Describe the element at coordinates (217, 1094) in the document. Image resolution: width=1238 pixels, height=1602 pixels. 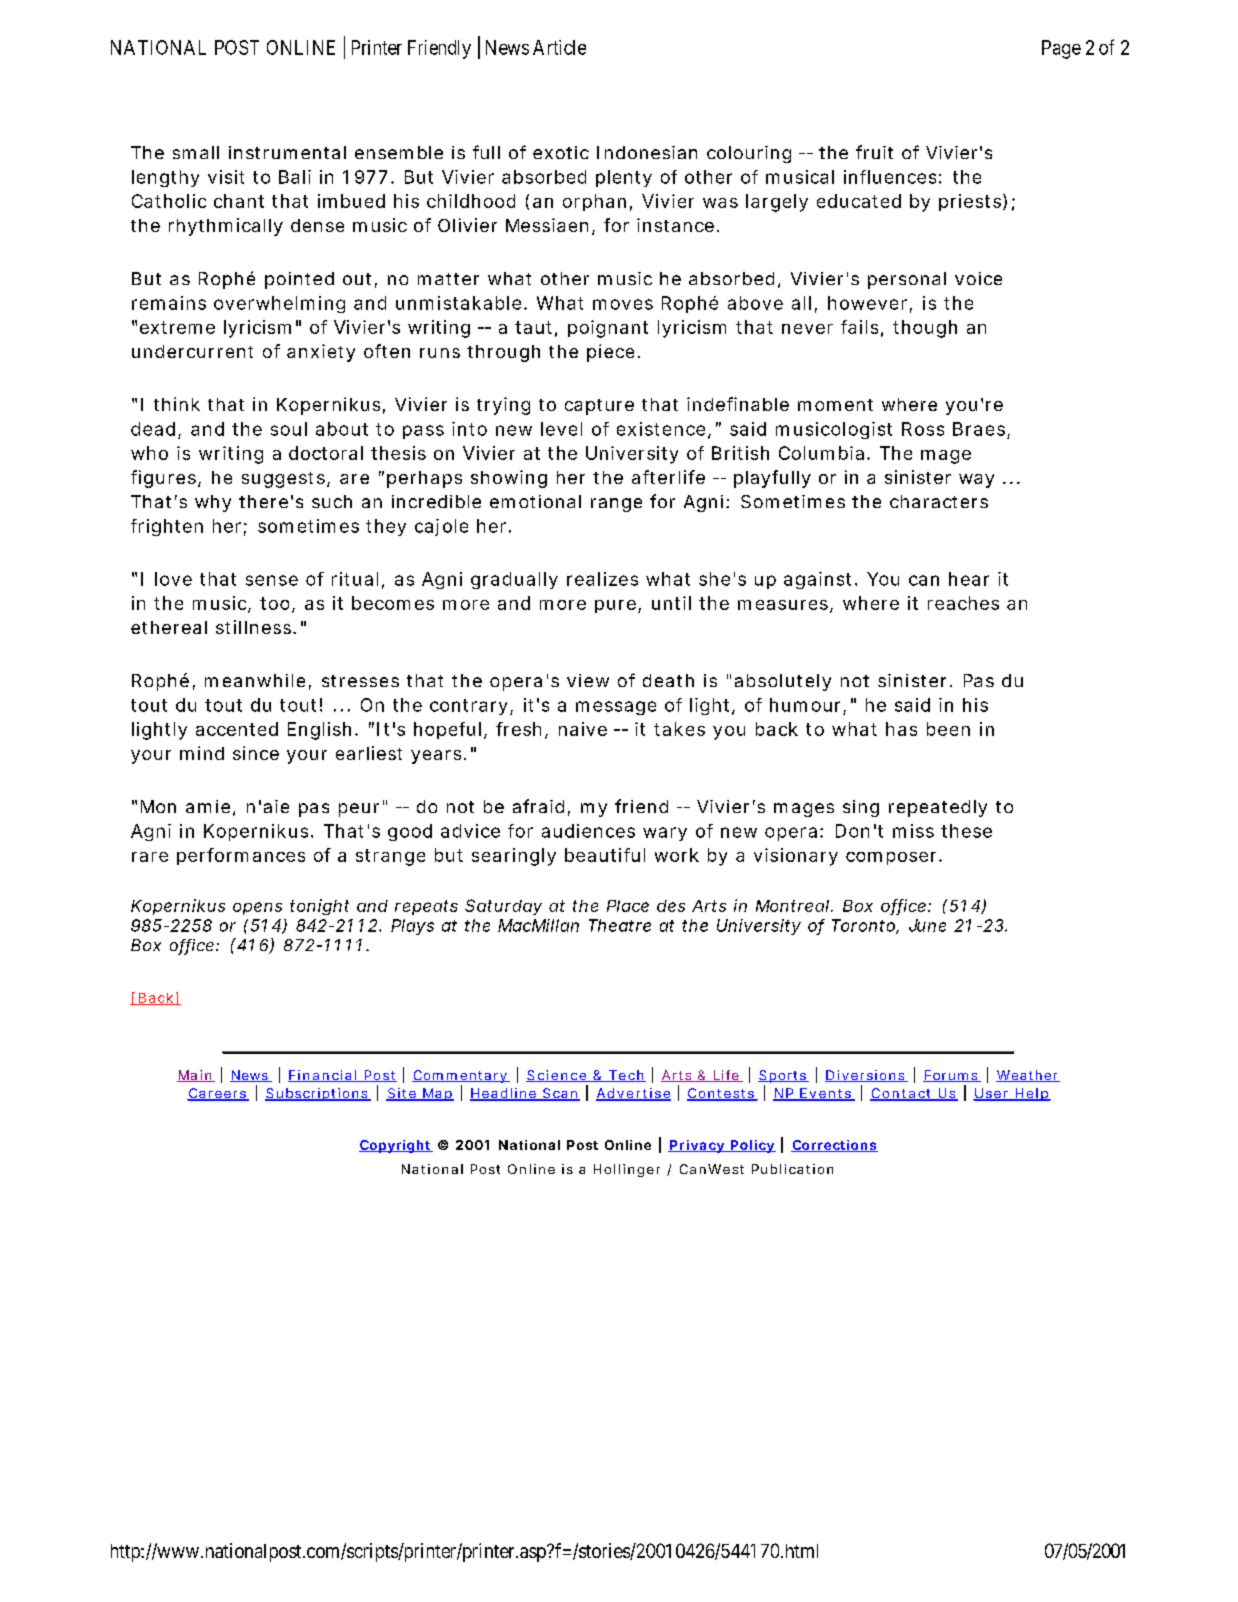
I see `Careers` at that location.
